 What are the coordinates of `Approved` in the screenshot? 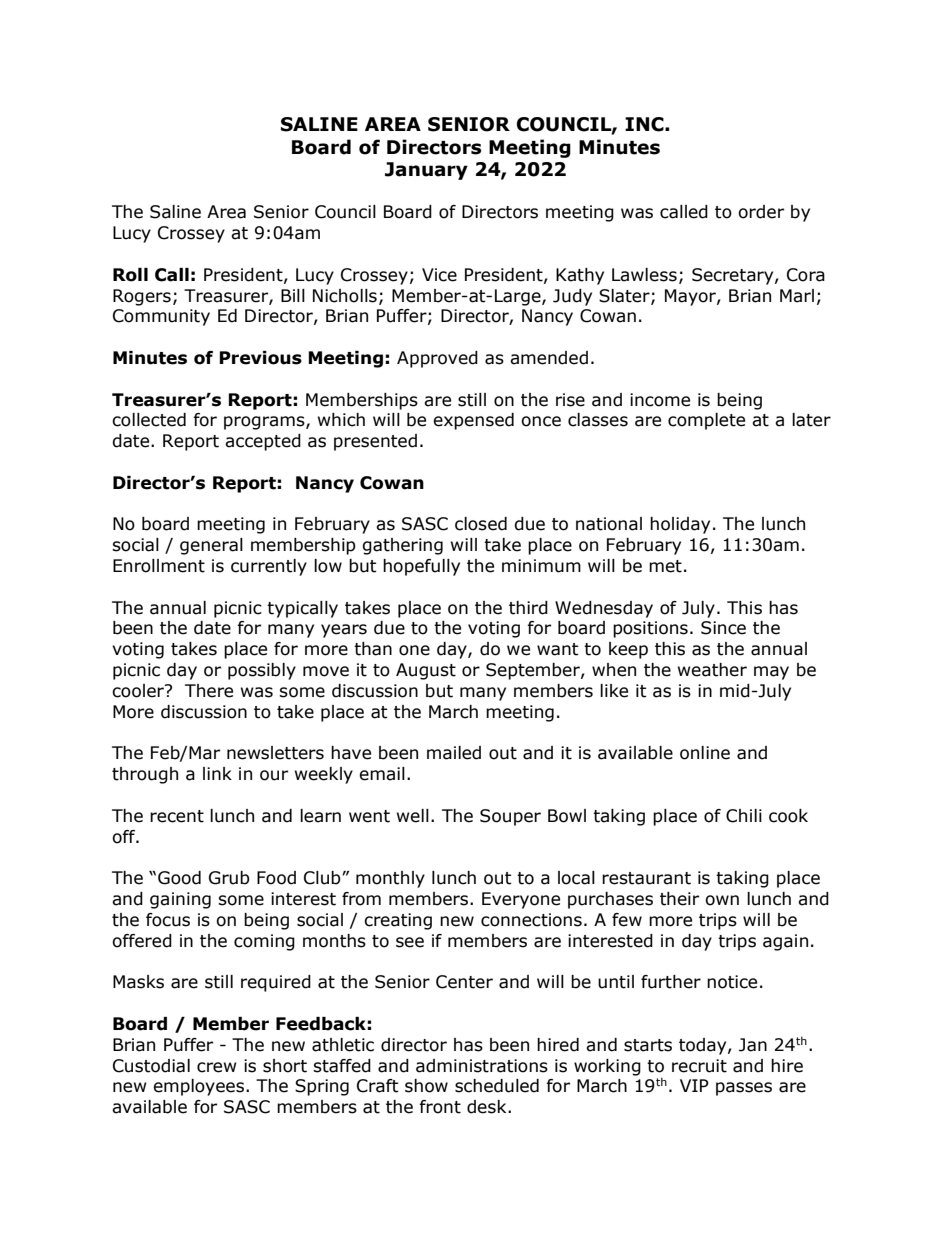 It's located at (437, 359).
